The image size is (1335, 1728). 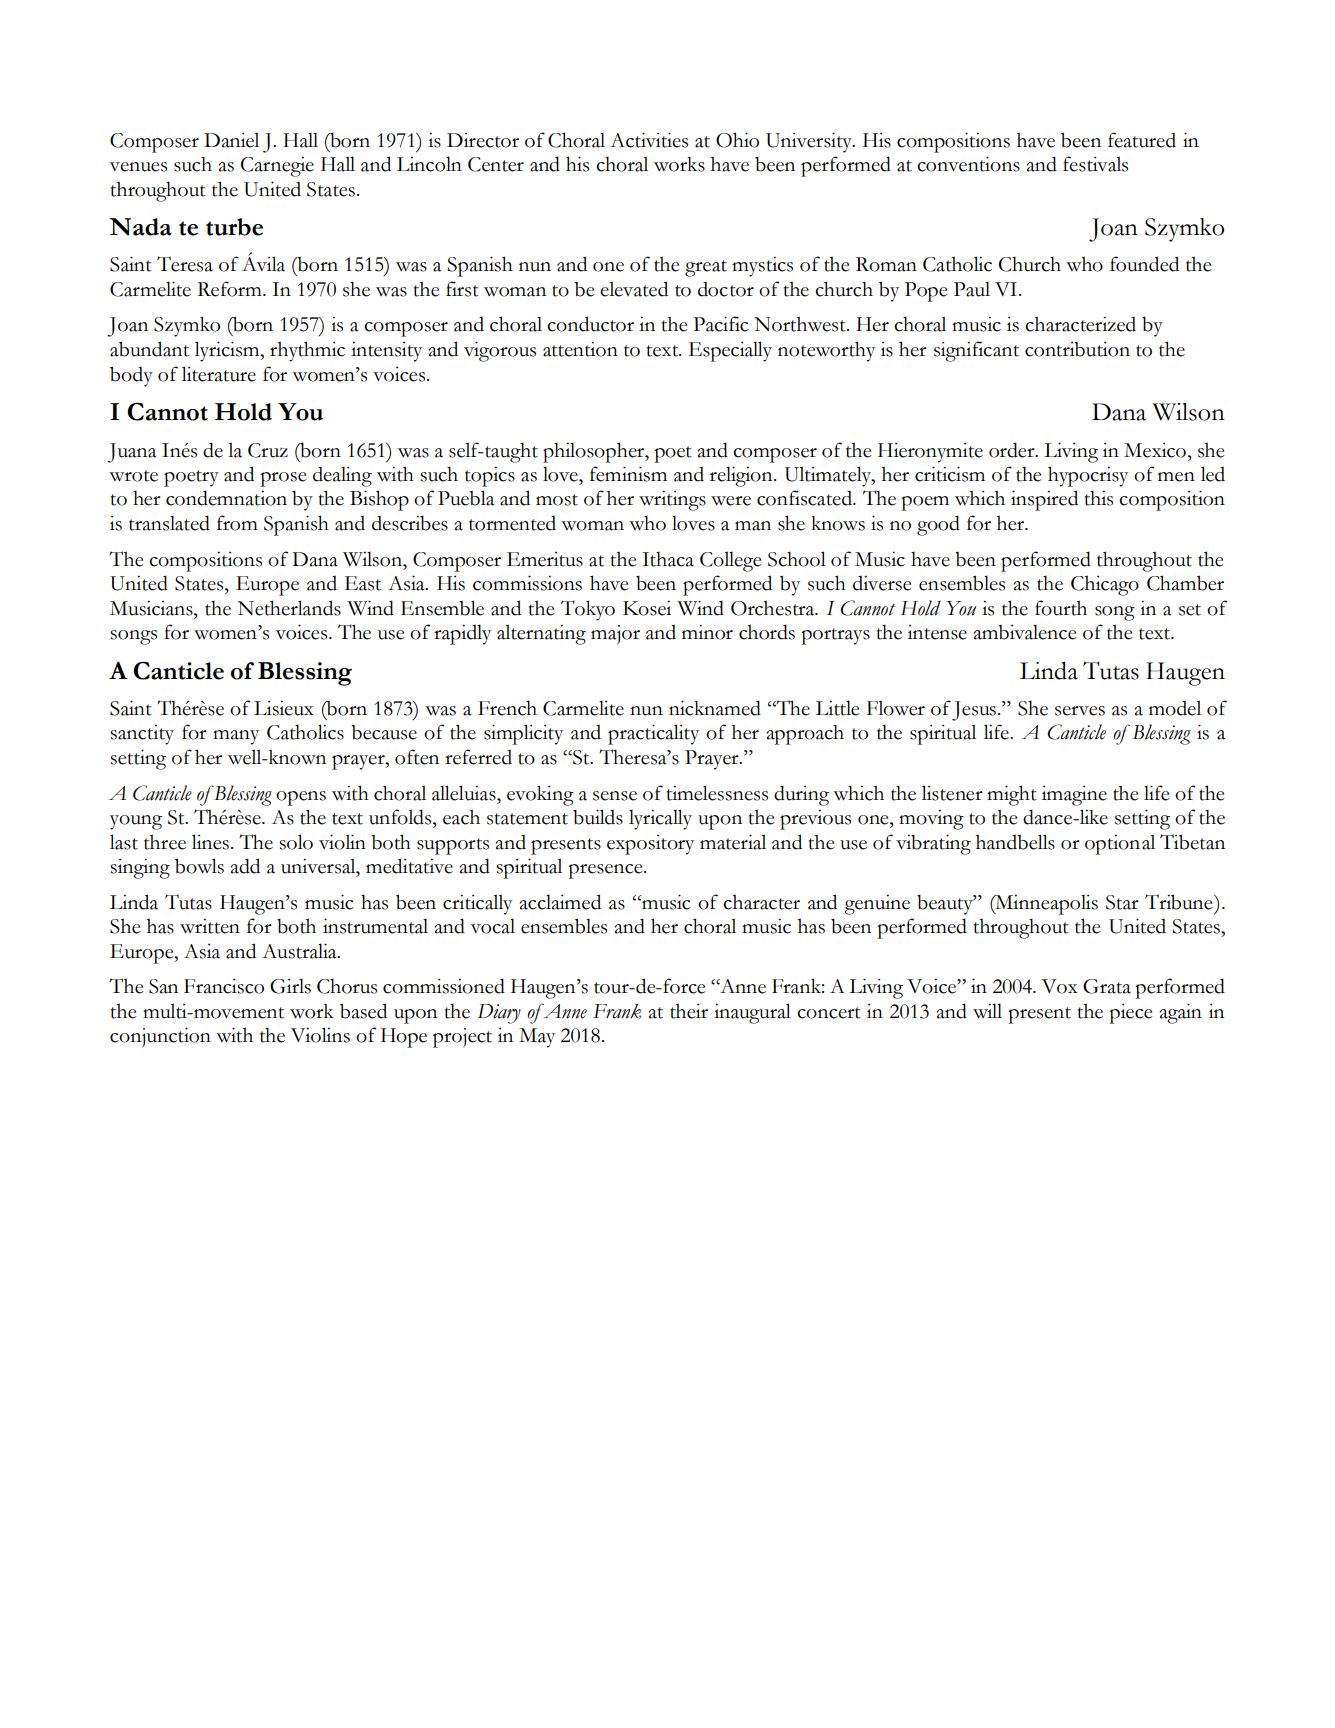 What do you see at coordinates (224, 986) in the screenshot?
I see `Francisco` at bounding box center [224, 986].
